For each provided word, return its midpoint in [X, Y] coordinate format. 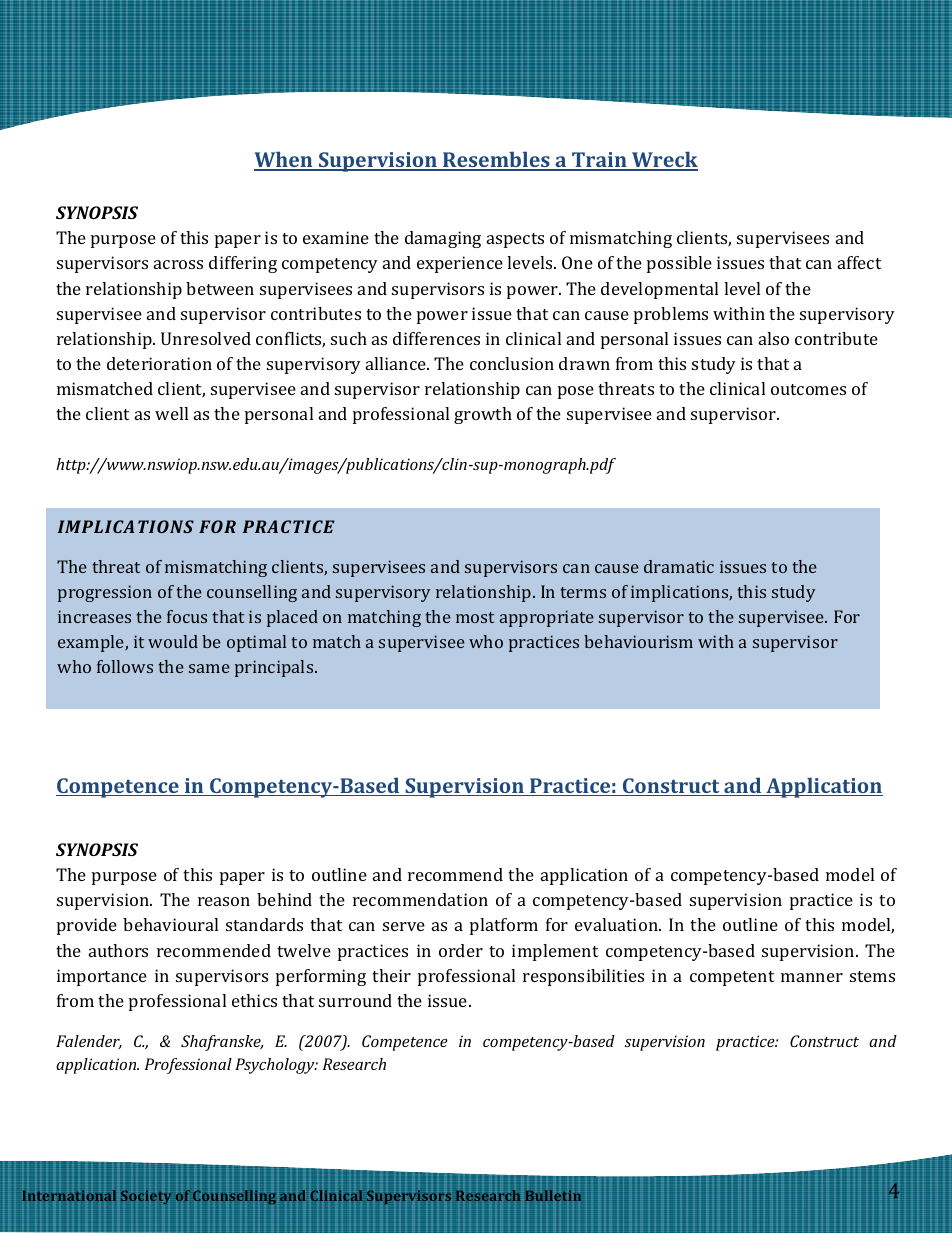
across [178, 264]
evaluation [617, 924]
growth [483, 415]
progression [105, 593]
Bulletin [553, 1195]
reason [224, 901]
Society [146, 1197]
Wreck [664, 160]
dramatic [679, 566]
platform [504, 926]
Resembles [496, 160]
